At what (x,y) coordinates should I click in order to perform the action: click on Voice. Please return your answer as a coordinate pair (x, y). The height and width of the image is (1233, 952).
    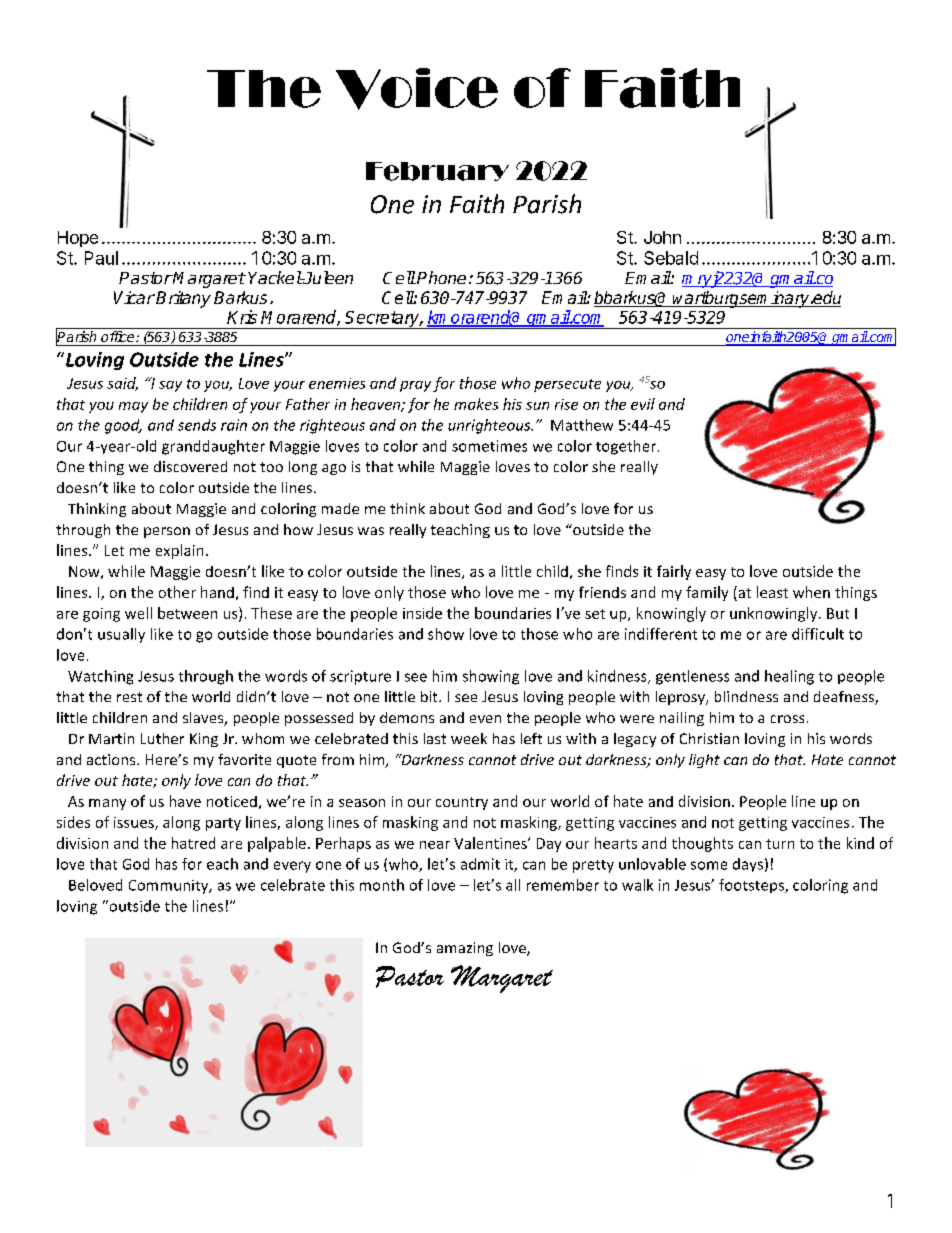
    Looking at the image, I should click on (417, 89).
